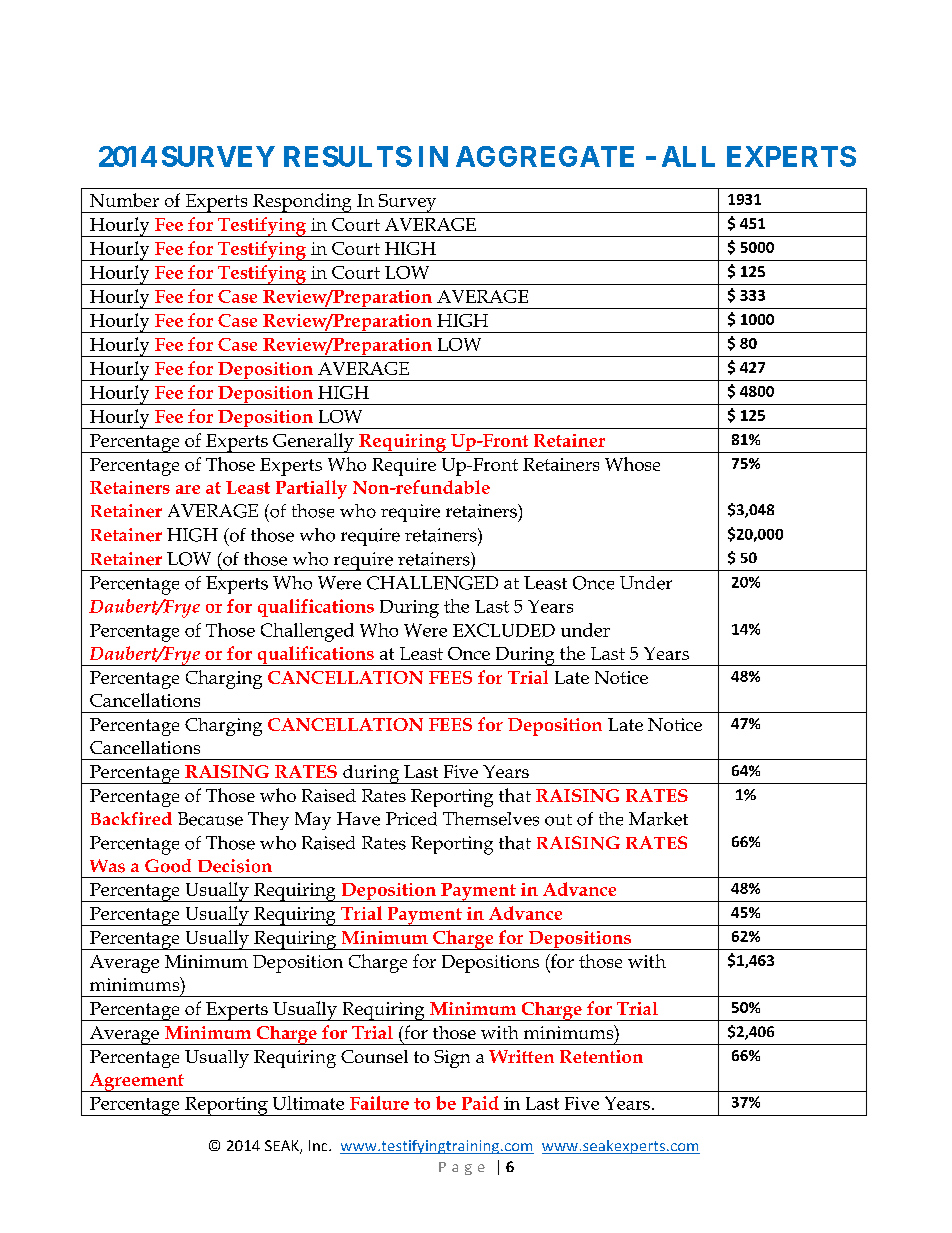 This screenshot has width=952, height=1233. I want to click on Retention, so click(601, 1056).
